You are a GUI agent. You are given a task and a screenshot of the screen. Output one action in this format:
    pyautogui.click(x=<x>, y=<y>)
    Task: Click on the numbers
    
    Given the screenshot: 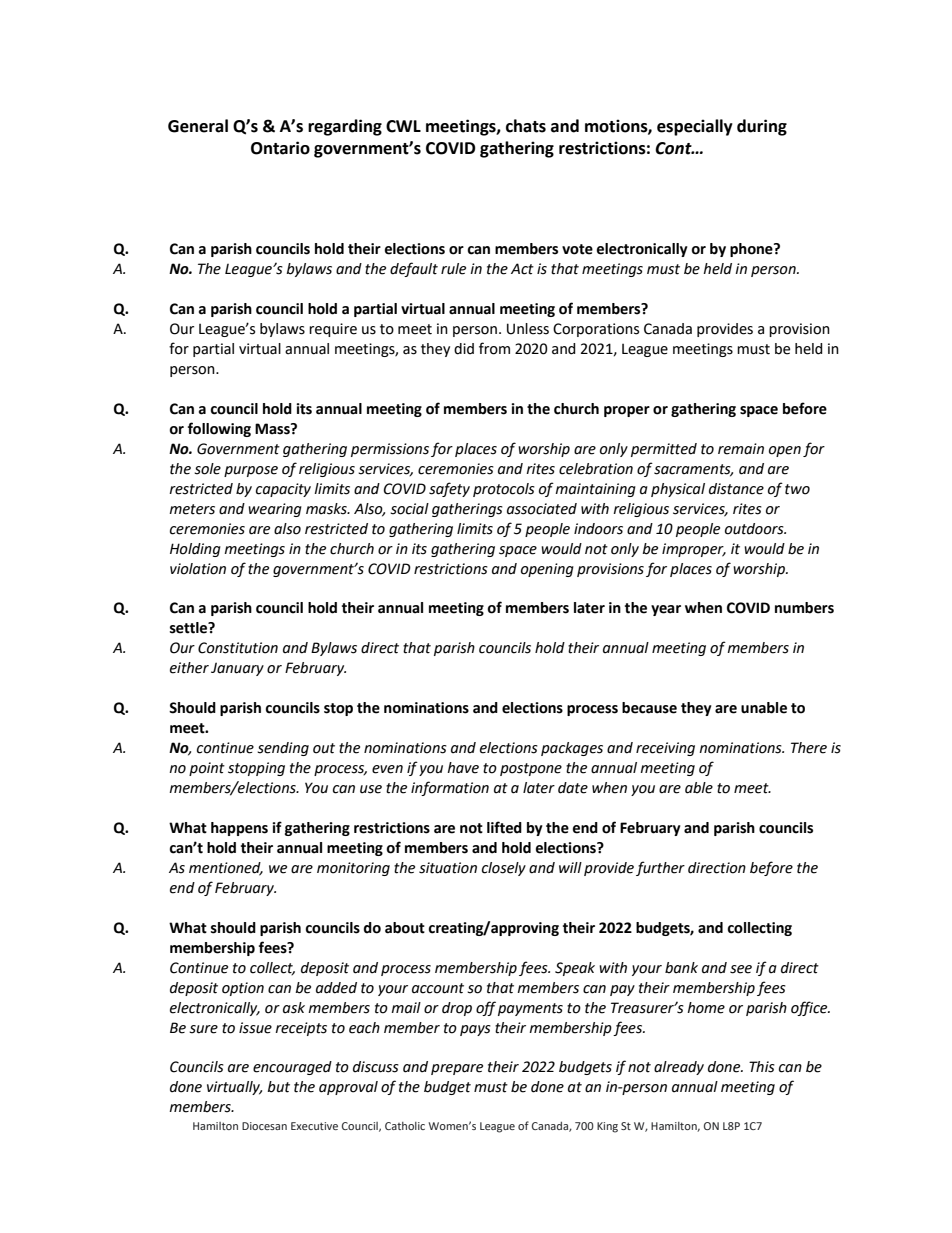 What is the action you would take?
    pyautogui.click(x=804, y=608)
